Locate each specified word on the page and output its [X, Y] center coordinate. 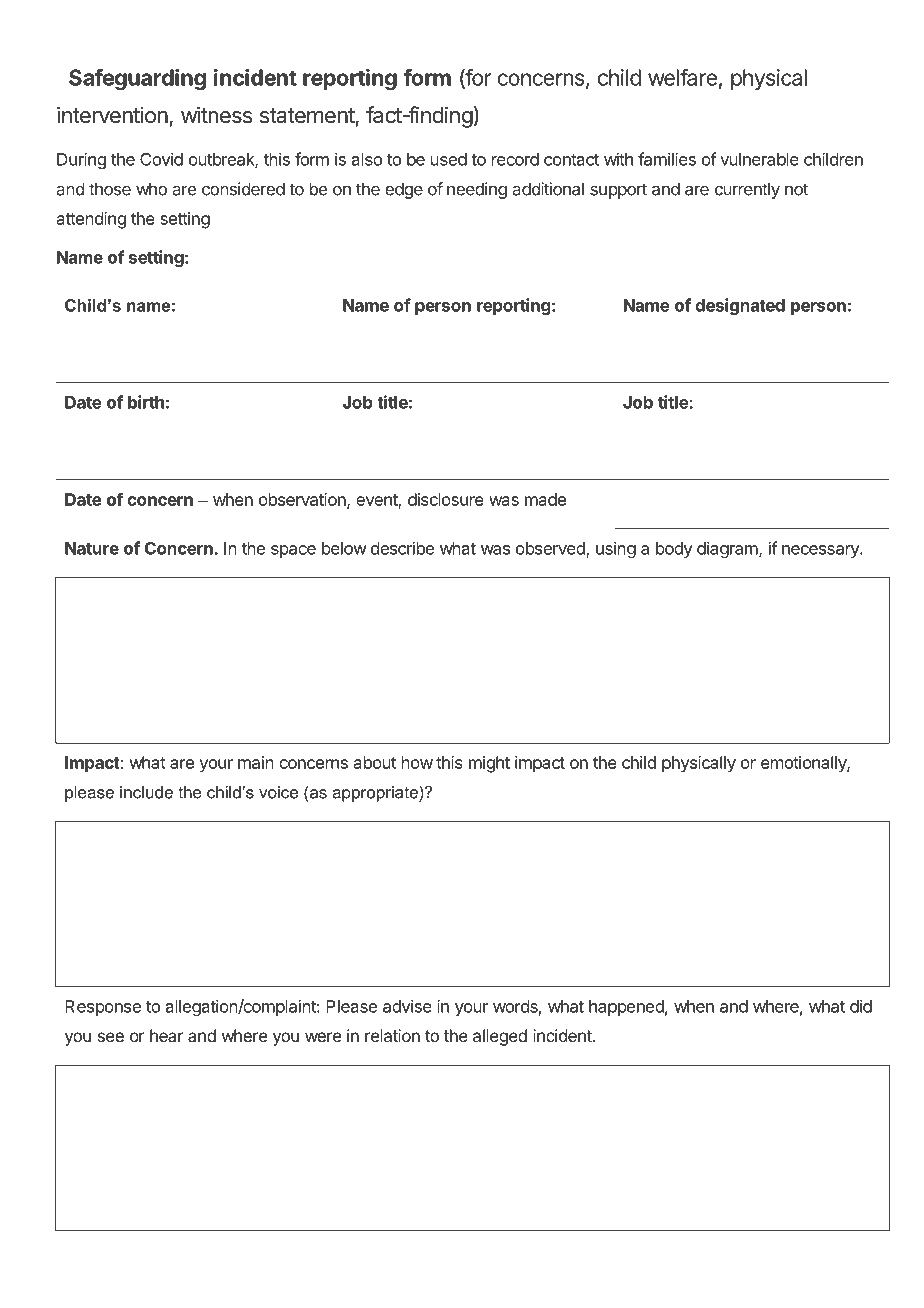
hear [167, 1035]
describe [402, 548]
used [449, 159]
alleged [500, 1037]
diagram [727, 549]
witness [216, 115]
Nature [92, 548]
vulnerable [759, 159]
